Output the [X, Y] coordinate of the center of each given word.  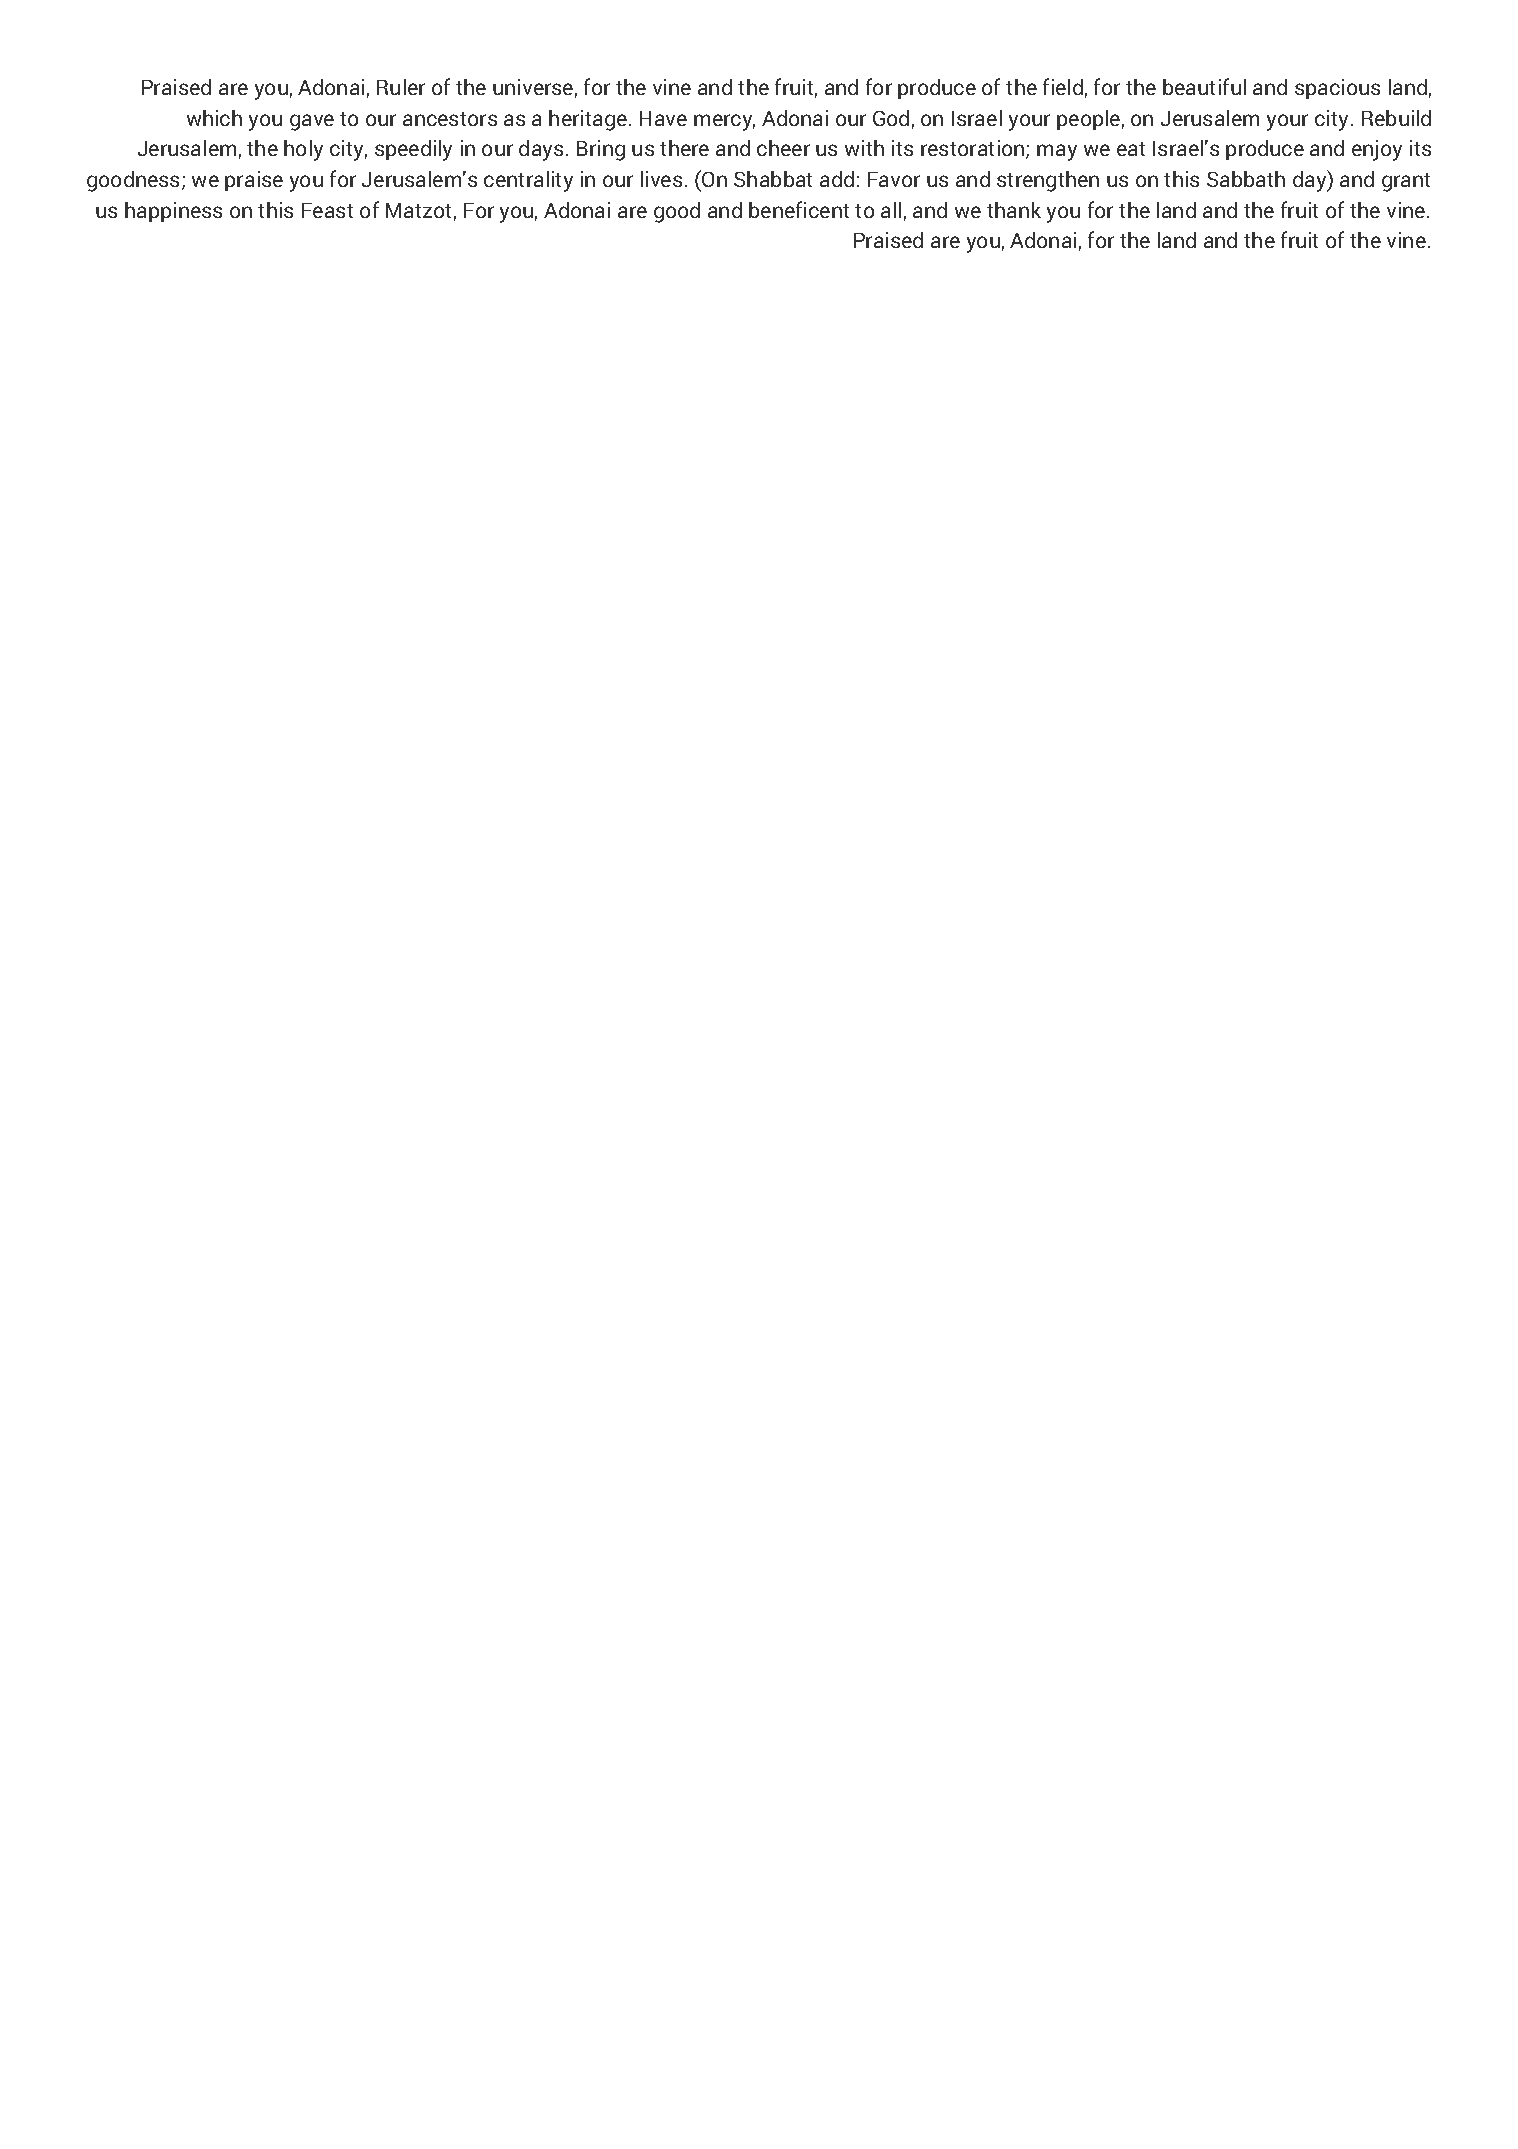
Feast [327, 210]
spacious [1337, 89]
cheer [783, 148]
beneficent [799, 209]
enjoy [1377, 150]
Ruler [401, 87]
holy [303, 150]
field [1063, 86]
